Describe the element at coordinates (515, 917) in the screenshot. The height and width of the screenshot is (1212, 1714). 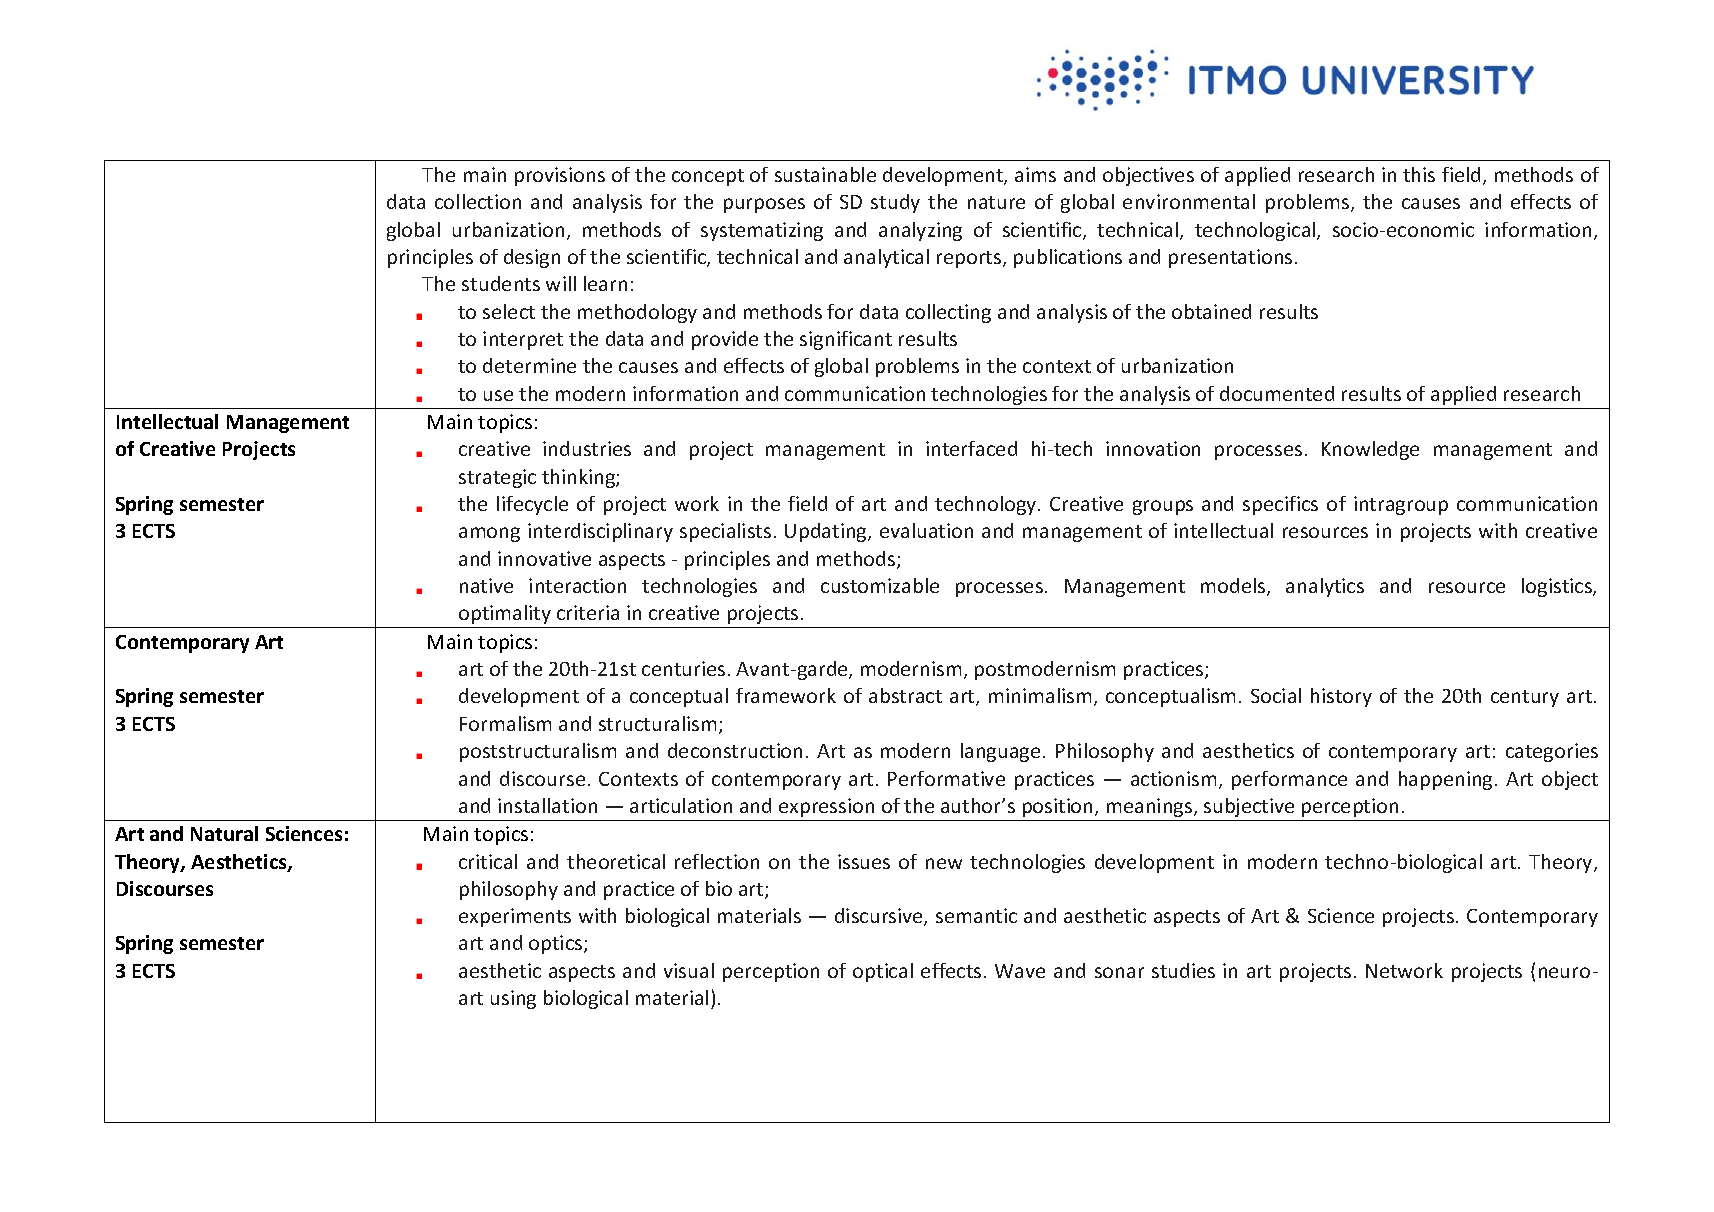
I see `experiments` at that location.
